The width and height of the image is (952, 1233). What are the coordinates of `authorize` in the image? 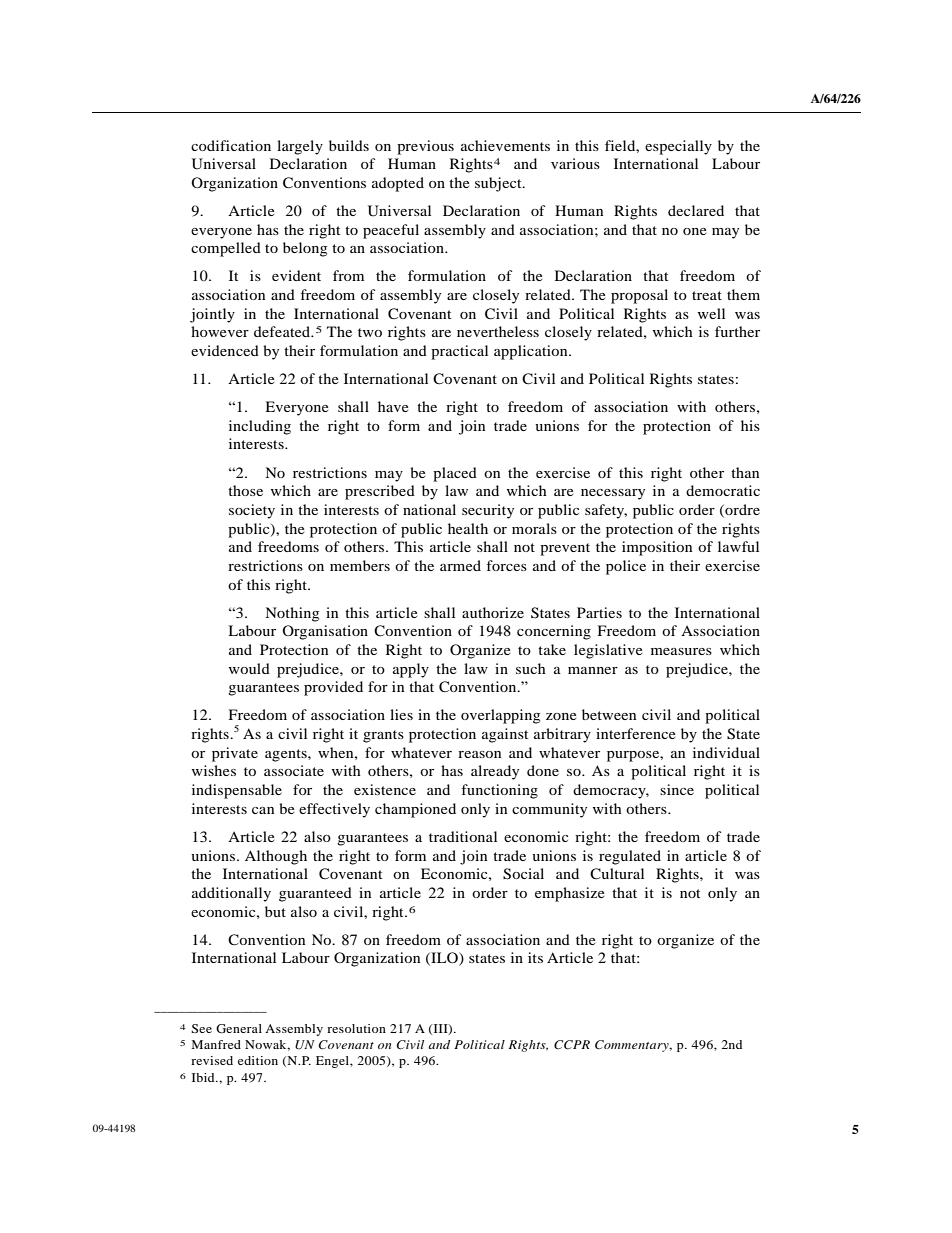 It's located at (493, 612).
